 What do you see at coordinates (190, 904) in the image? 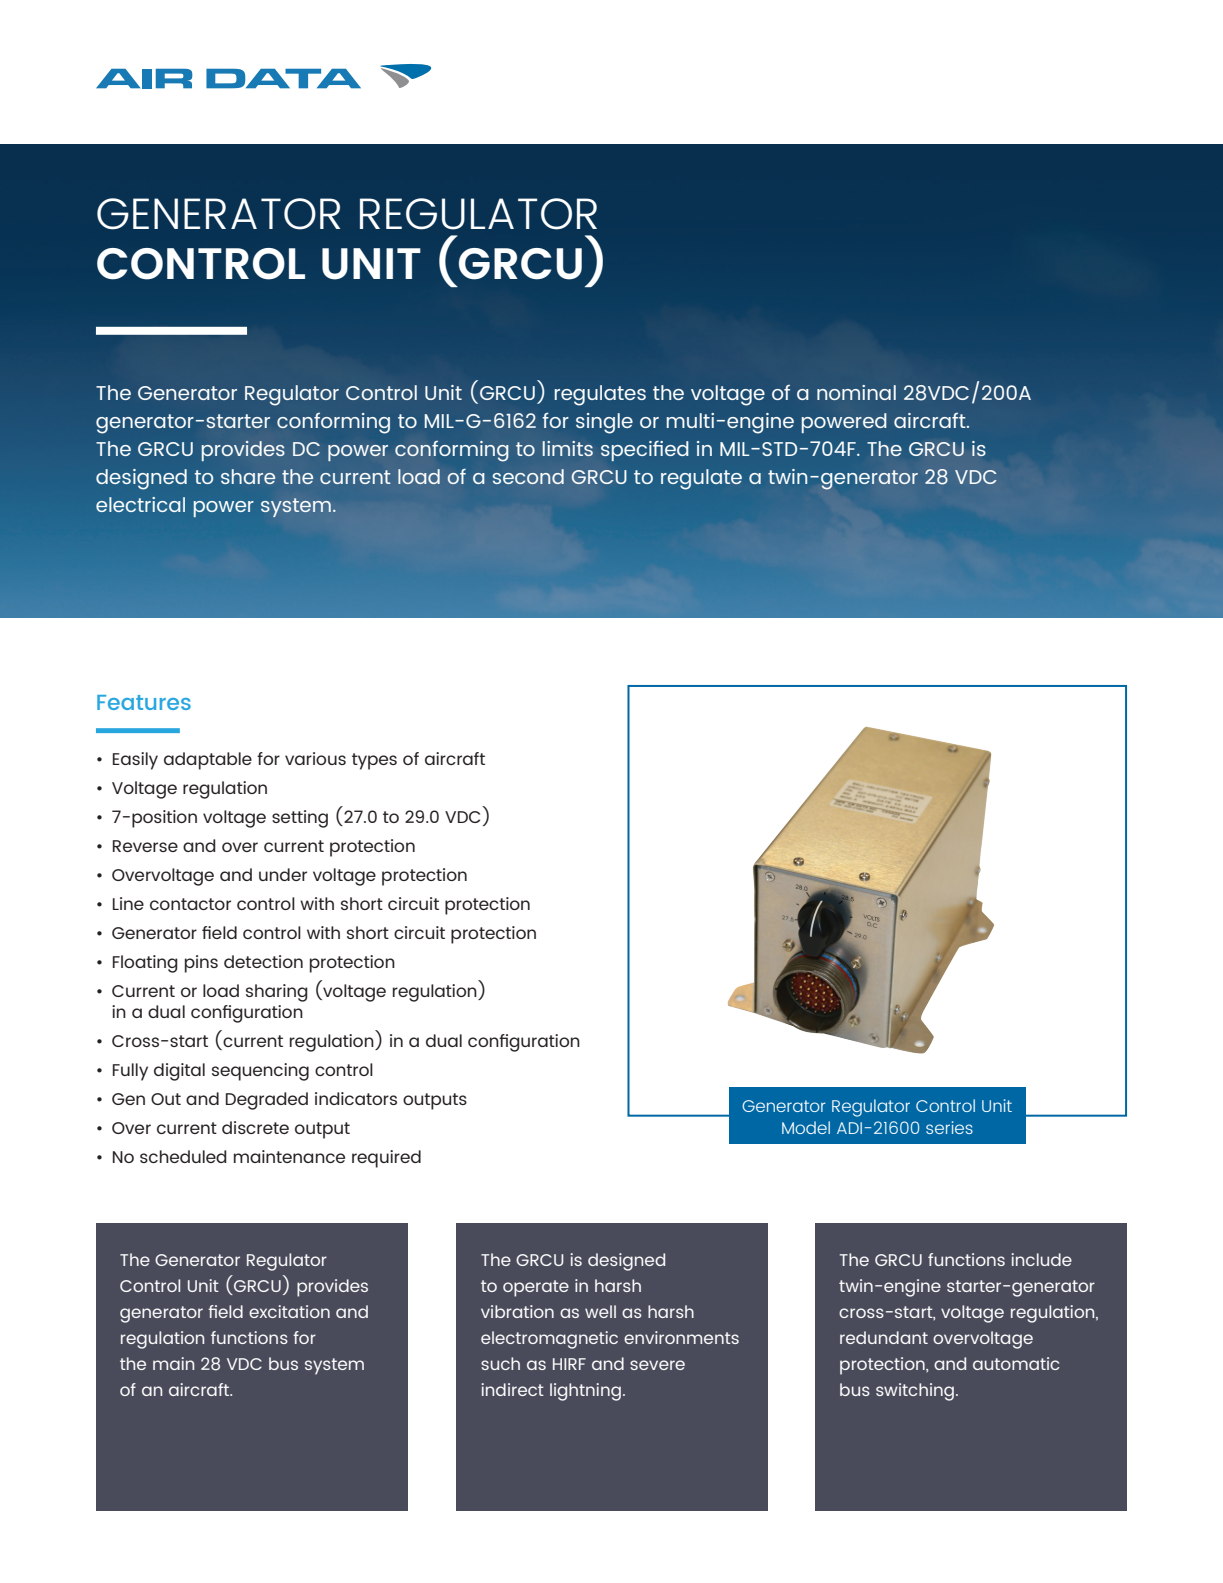
I see `contactor` at bounding box center [190, 904].
